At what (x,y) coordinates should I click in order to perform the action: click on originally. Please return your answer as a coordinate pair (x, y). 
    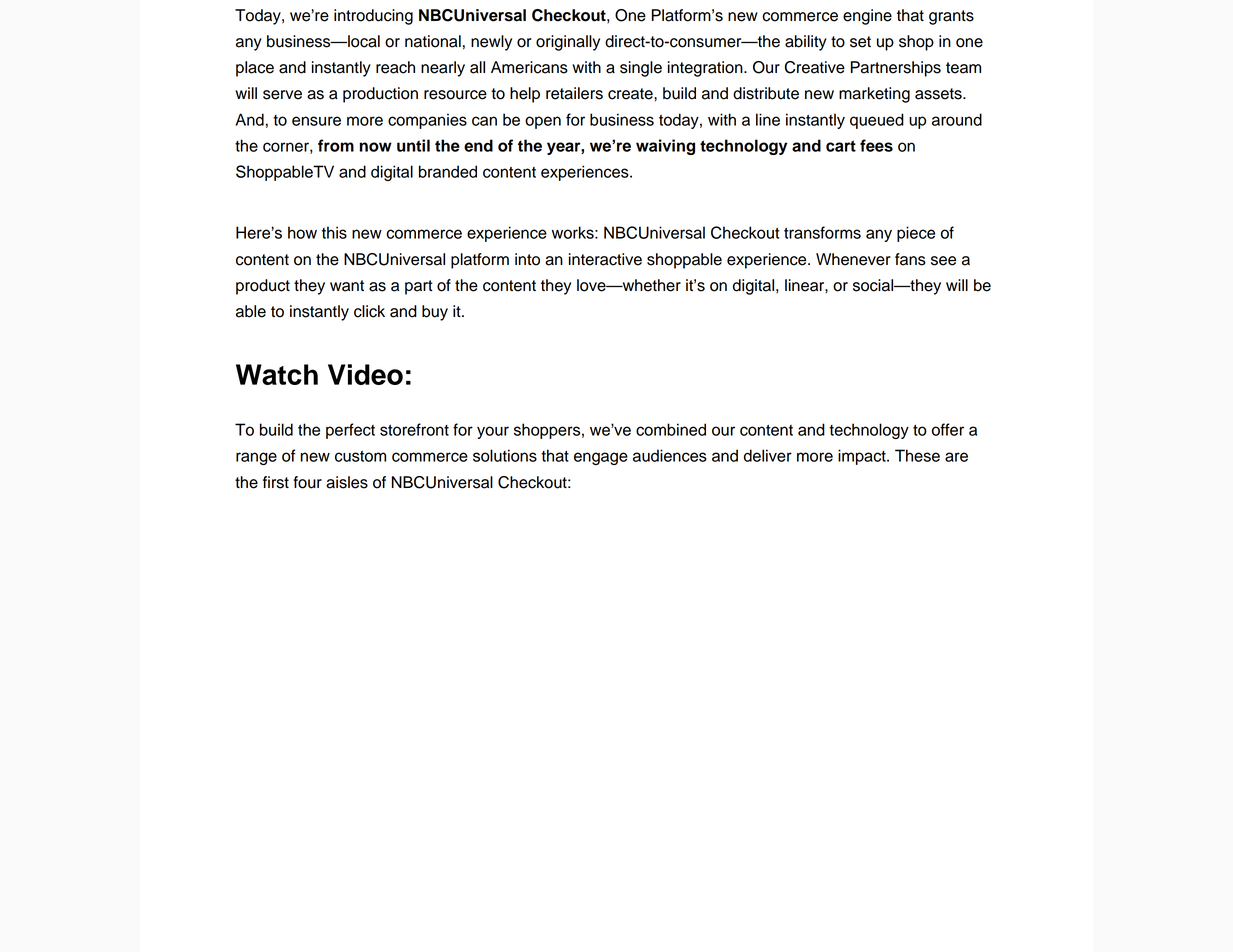
    Looking at the image, I should click on (568, 43).
